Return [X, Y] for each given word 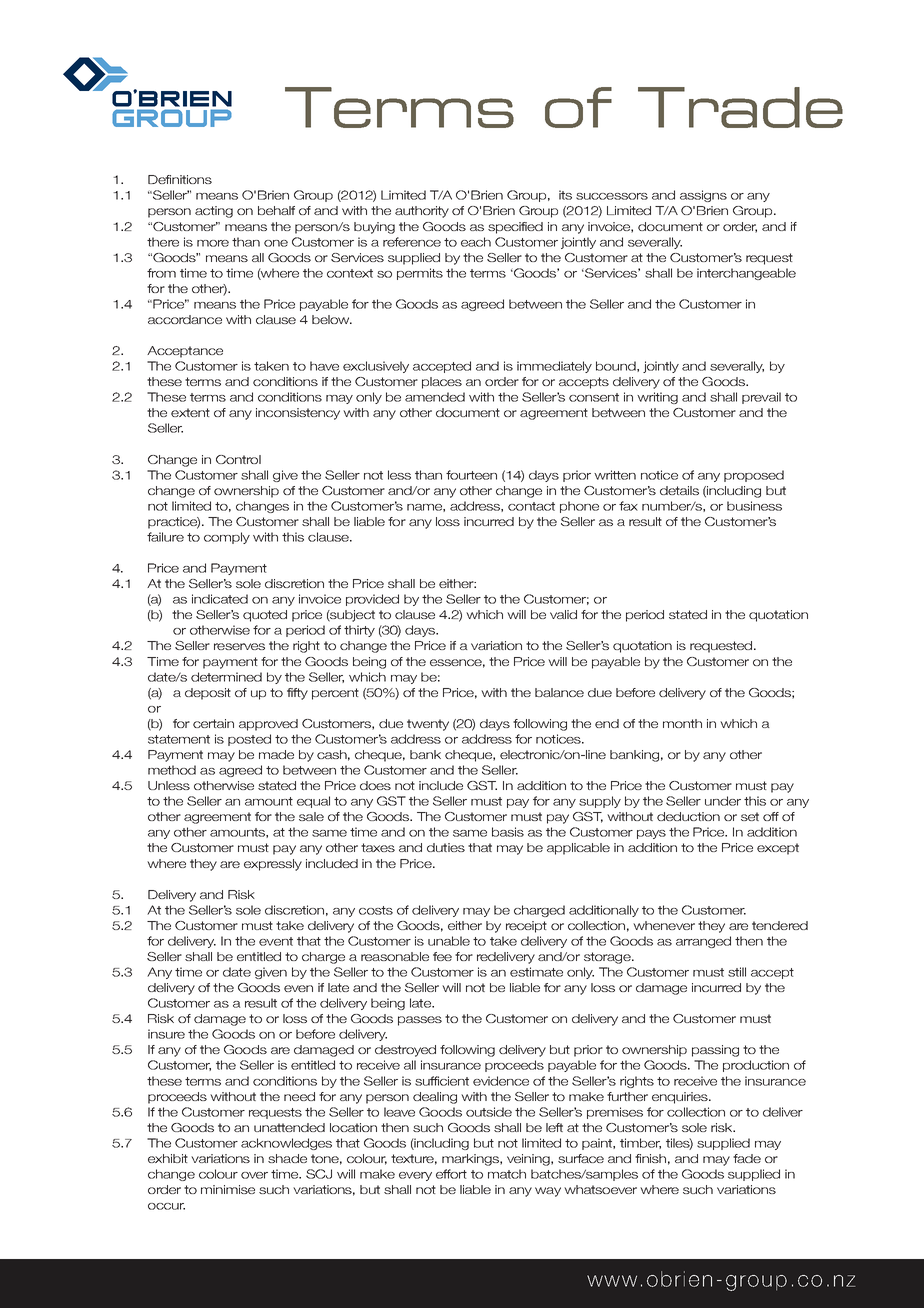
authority [422, 212]
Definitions [180, 179]
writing [657, 398]
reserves [239, 646]
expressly [273, 865]
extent [190, 412]
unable [449, 941]
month [682, 723]
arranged [703, 942]
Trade [740, 107]
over [254, 1175]
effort [451, 1174]
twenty [428, 725]
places [442, 383]
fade [747, 1158]
